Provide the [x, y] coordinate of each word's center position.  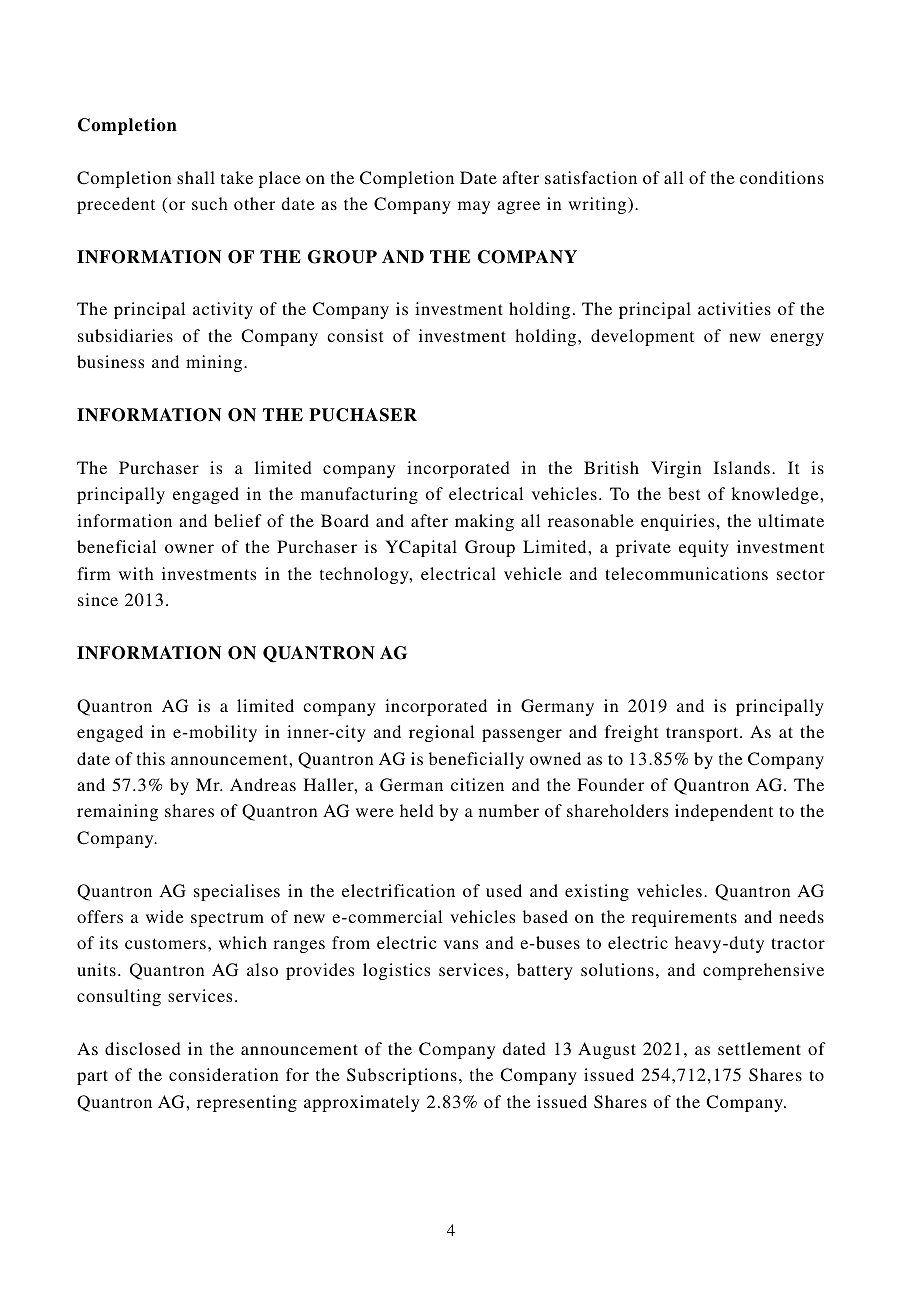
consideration [224, 1074]
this [151, 758]
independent [724, 812]
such [210, 203]
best [684, 493]
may [474, 207]
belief [238, 520]
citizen [477, 784]
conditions [782, 177]
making [484, 522]
